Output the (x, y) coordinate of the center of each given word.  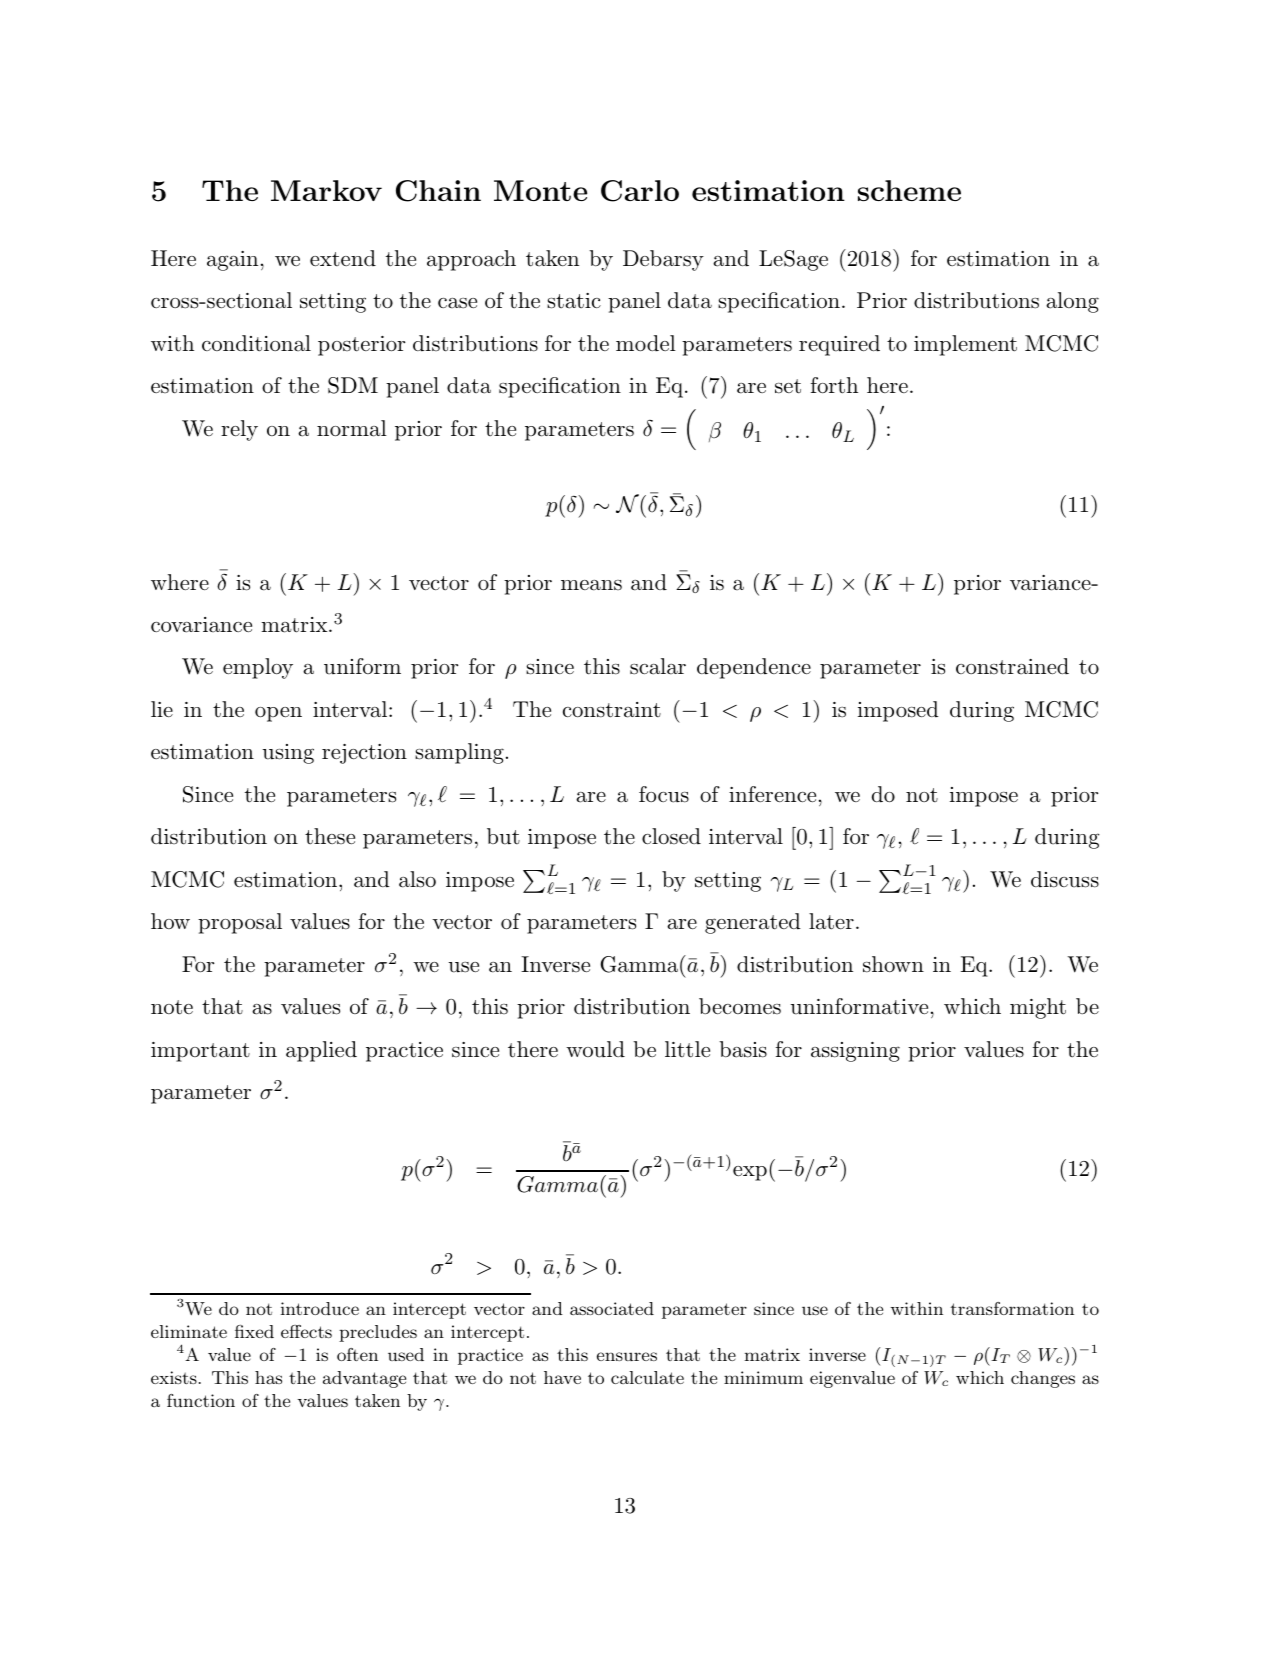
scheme (909, 190)
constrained (1012, 666)
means (591, 585)
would (595, 1049)
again (232, 261)
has (268, 1377)
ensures (627, 1356)
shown (893, 964)
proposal (240, 923)
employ (258, 668)
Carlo (640, 191)
